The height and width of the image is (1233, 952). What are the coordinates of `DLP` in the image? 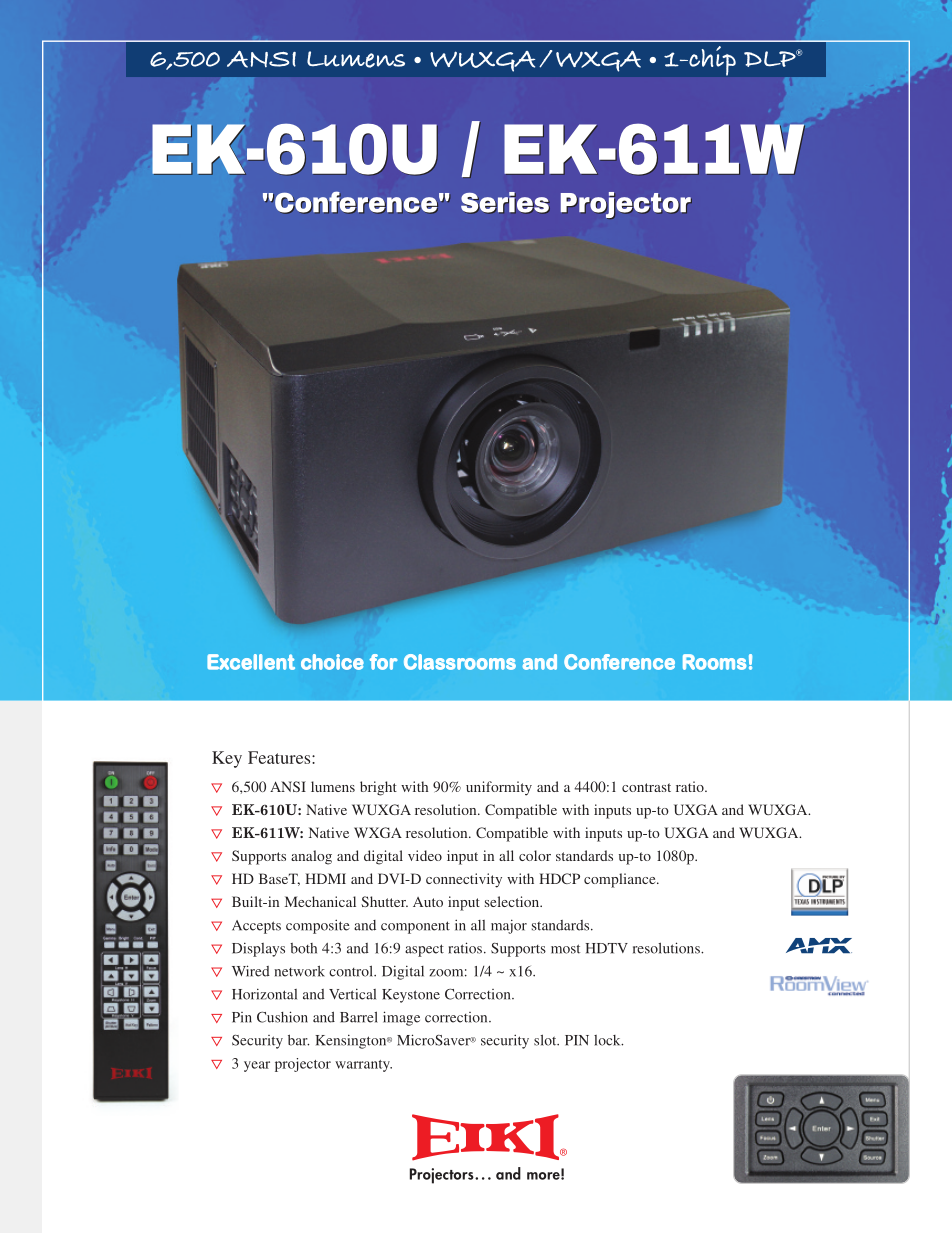 It's located at (771, 58).
